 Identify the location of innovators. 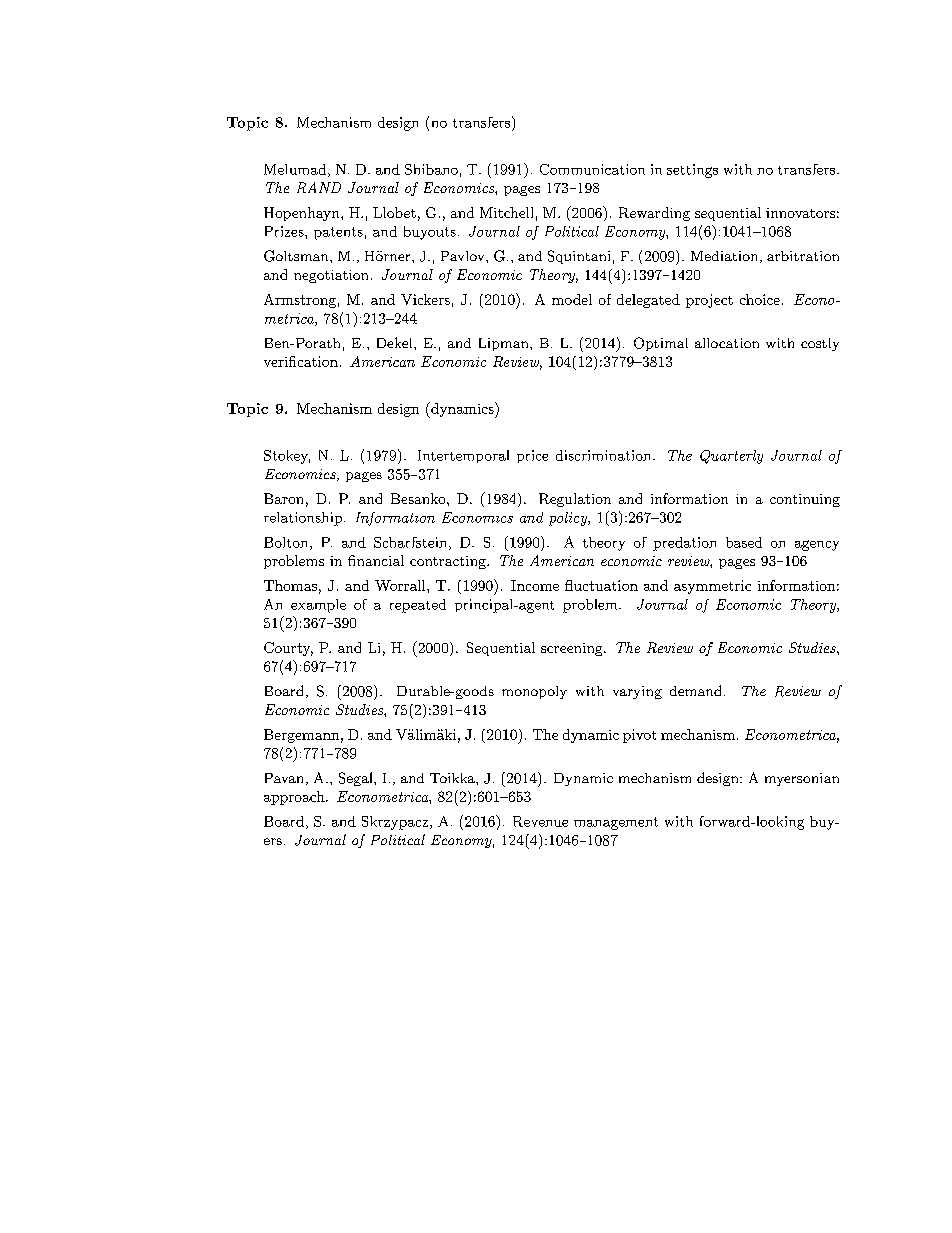
(800, 213).
